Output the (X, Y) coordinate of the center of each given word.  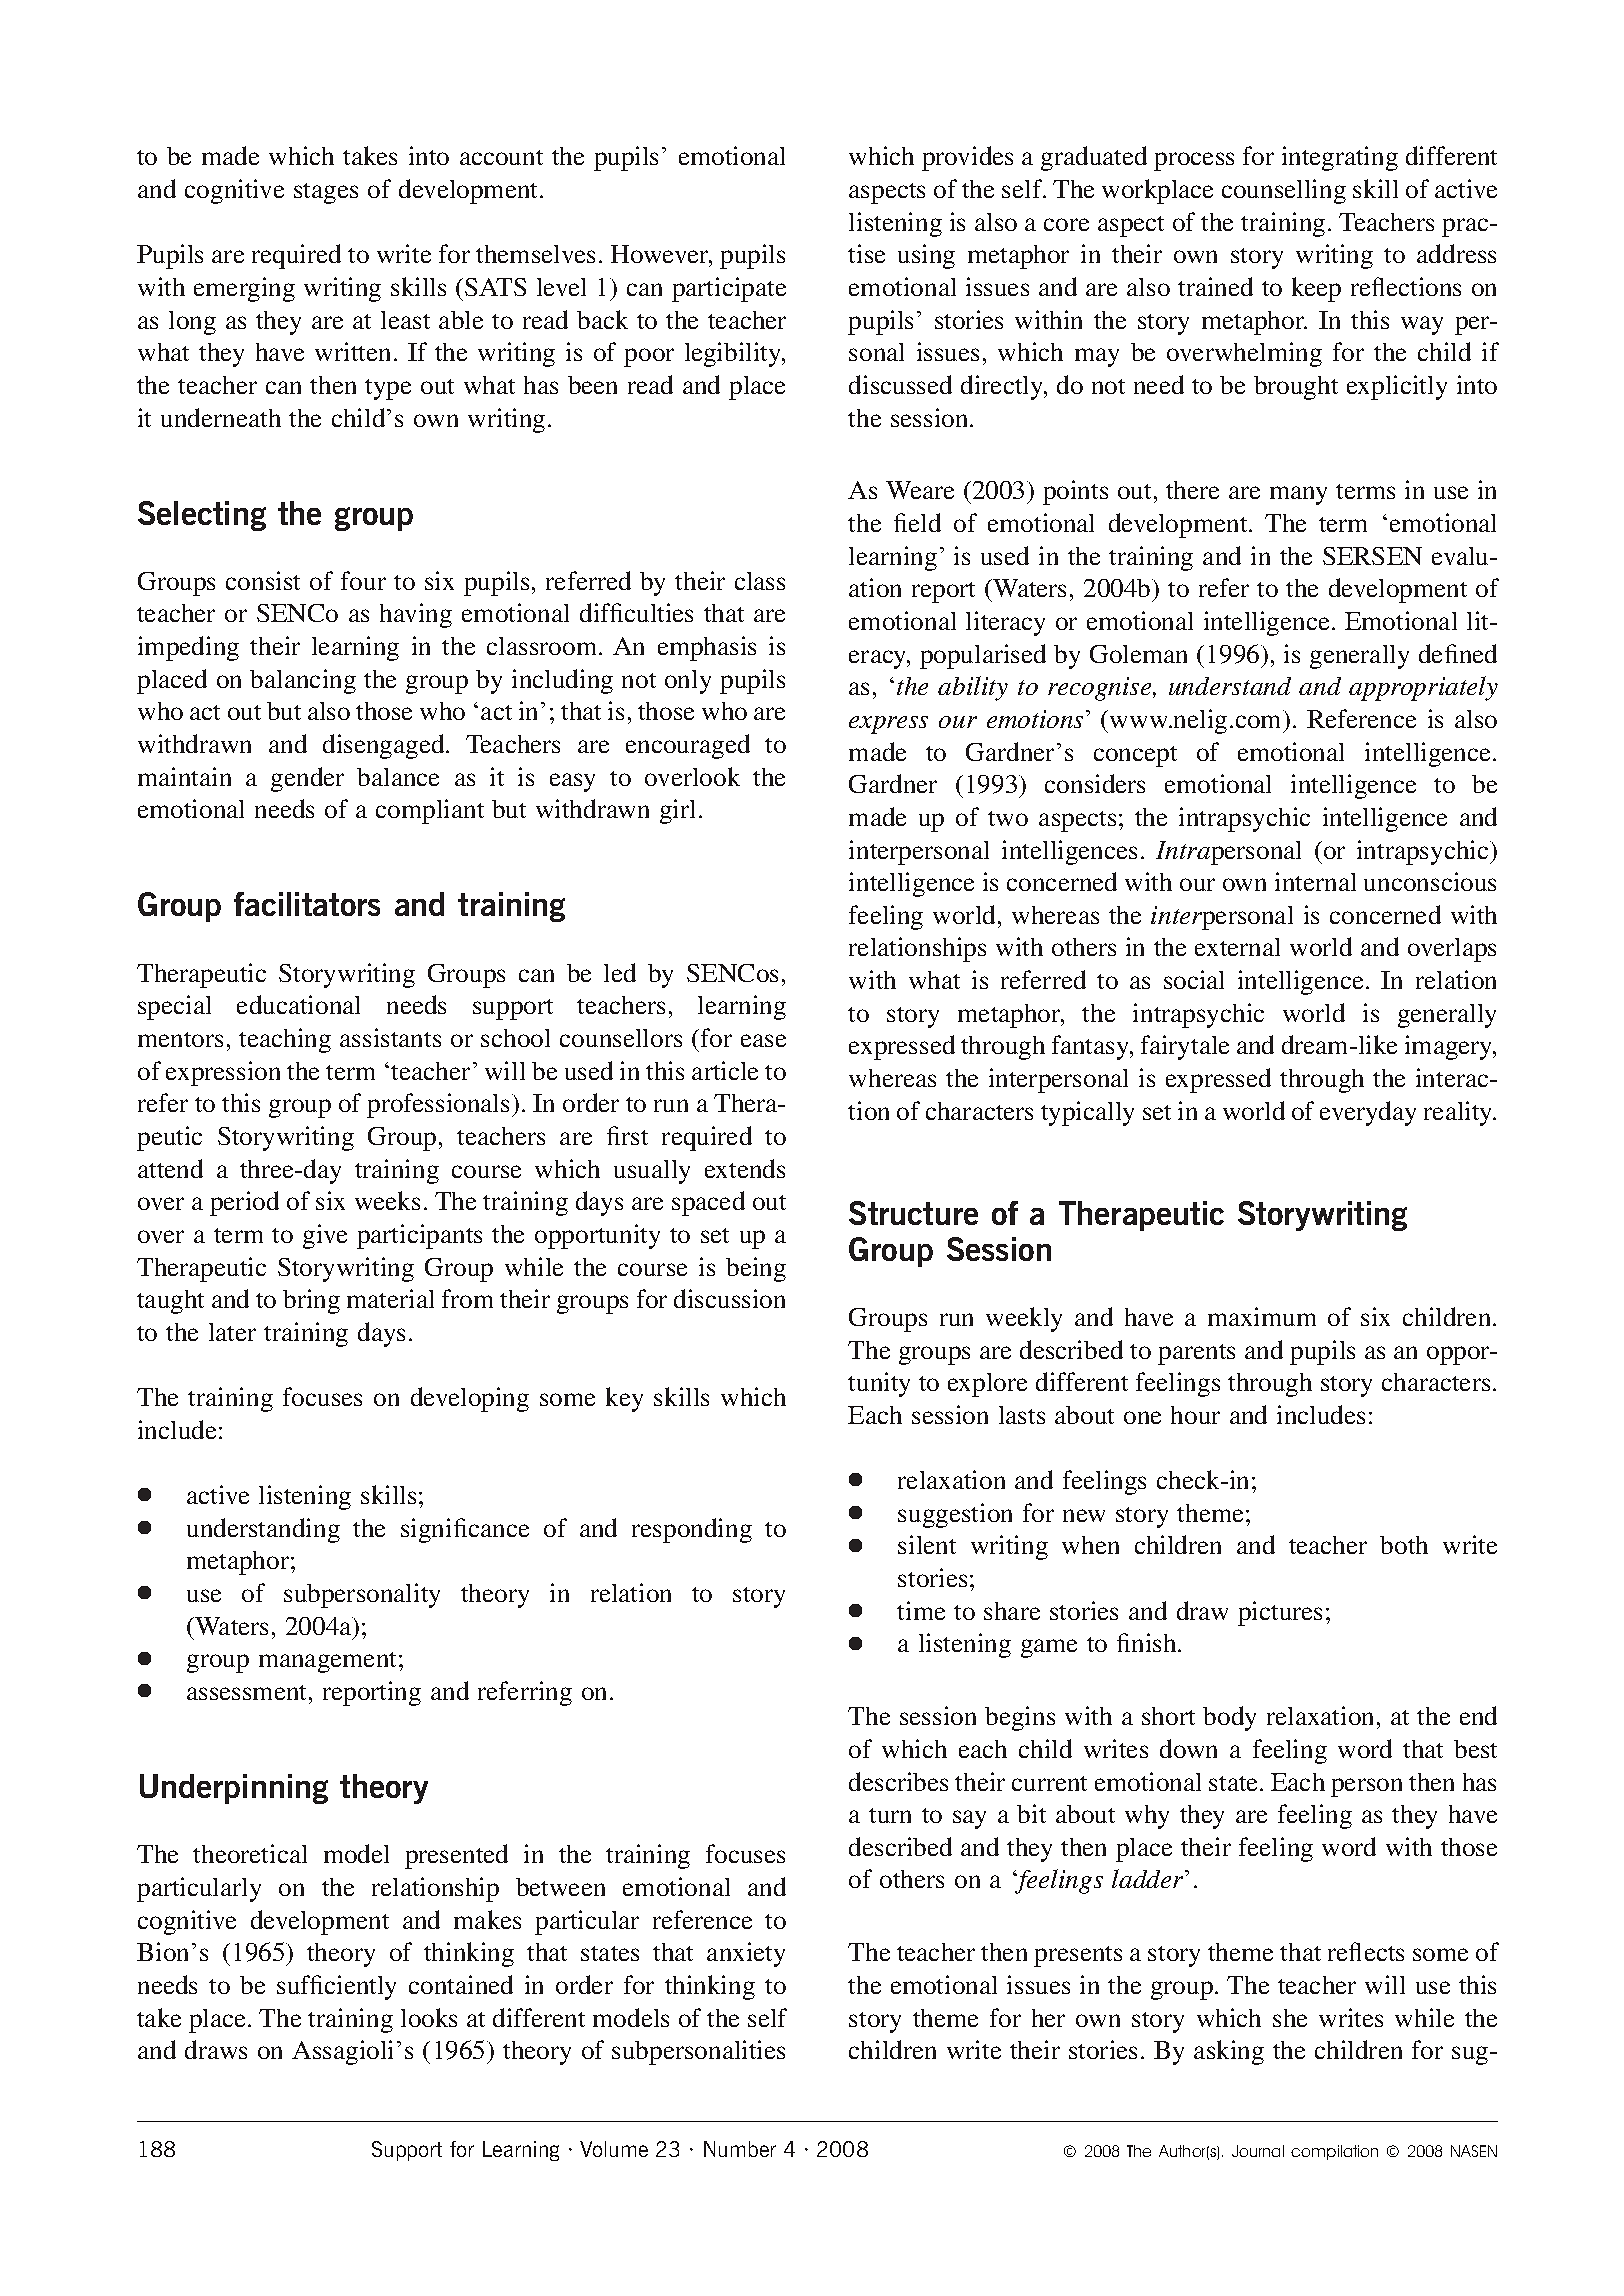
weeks (387, 1200)
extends (745, 1168)
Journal (1258, 2151)
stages (326, 193)
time (921, 1610)
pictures (1280, 1613)
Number (740, 2149)
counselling (1284, 191)
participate (729, 289)
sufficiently (336, 1987)
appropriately (1423, 688)
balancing (303, 681)
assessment (248, 1692)
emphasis (707, 648)
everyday (1368, 1113)
